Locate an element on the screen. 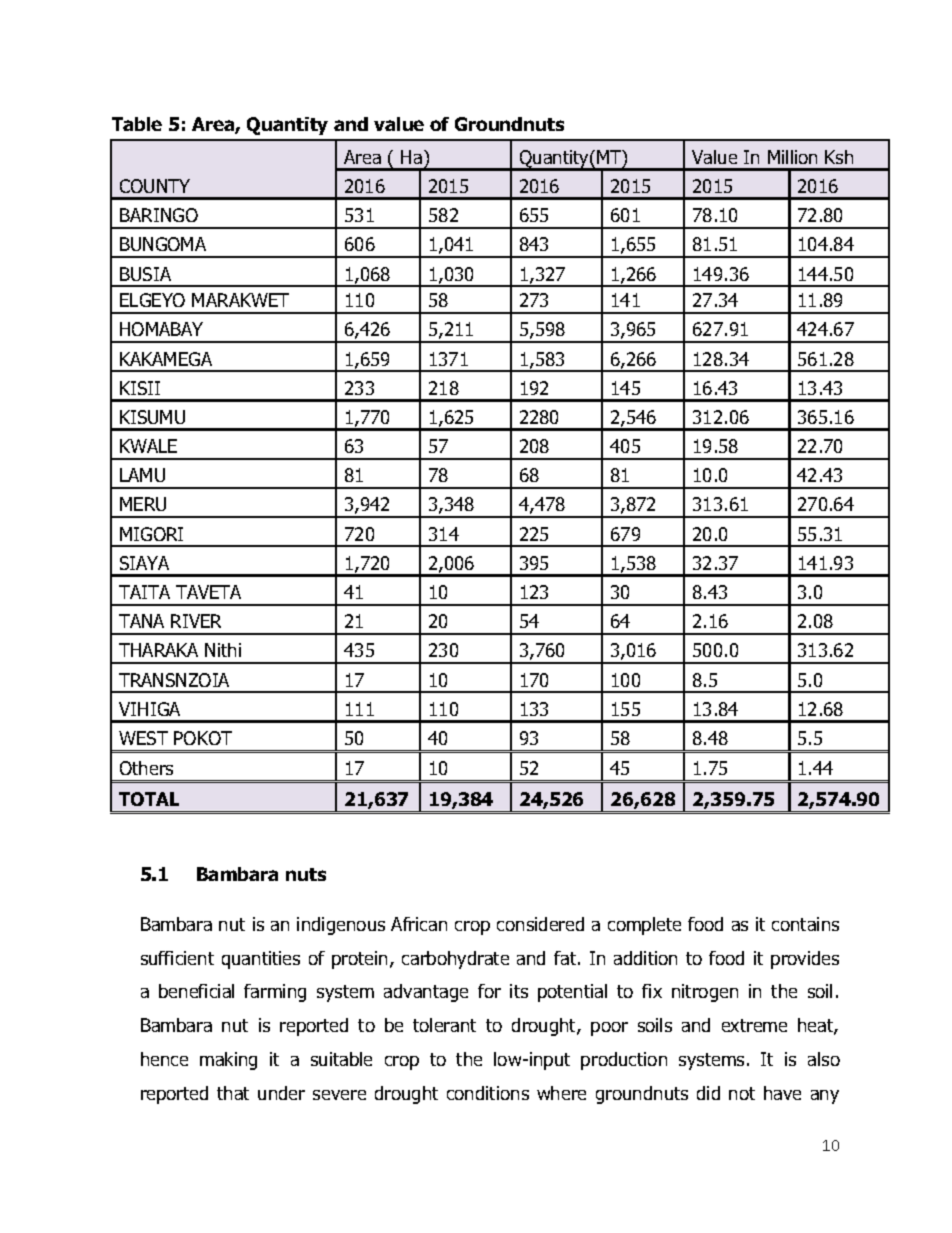 This screenshot has height=1233, width=952. COUNTY is located at coordinates (155, 186).
